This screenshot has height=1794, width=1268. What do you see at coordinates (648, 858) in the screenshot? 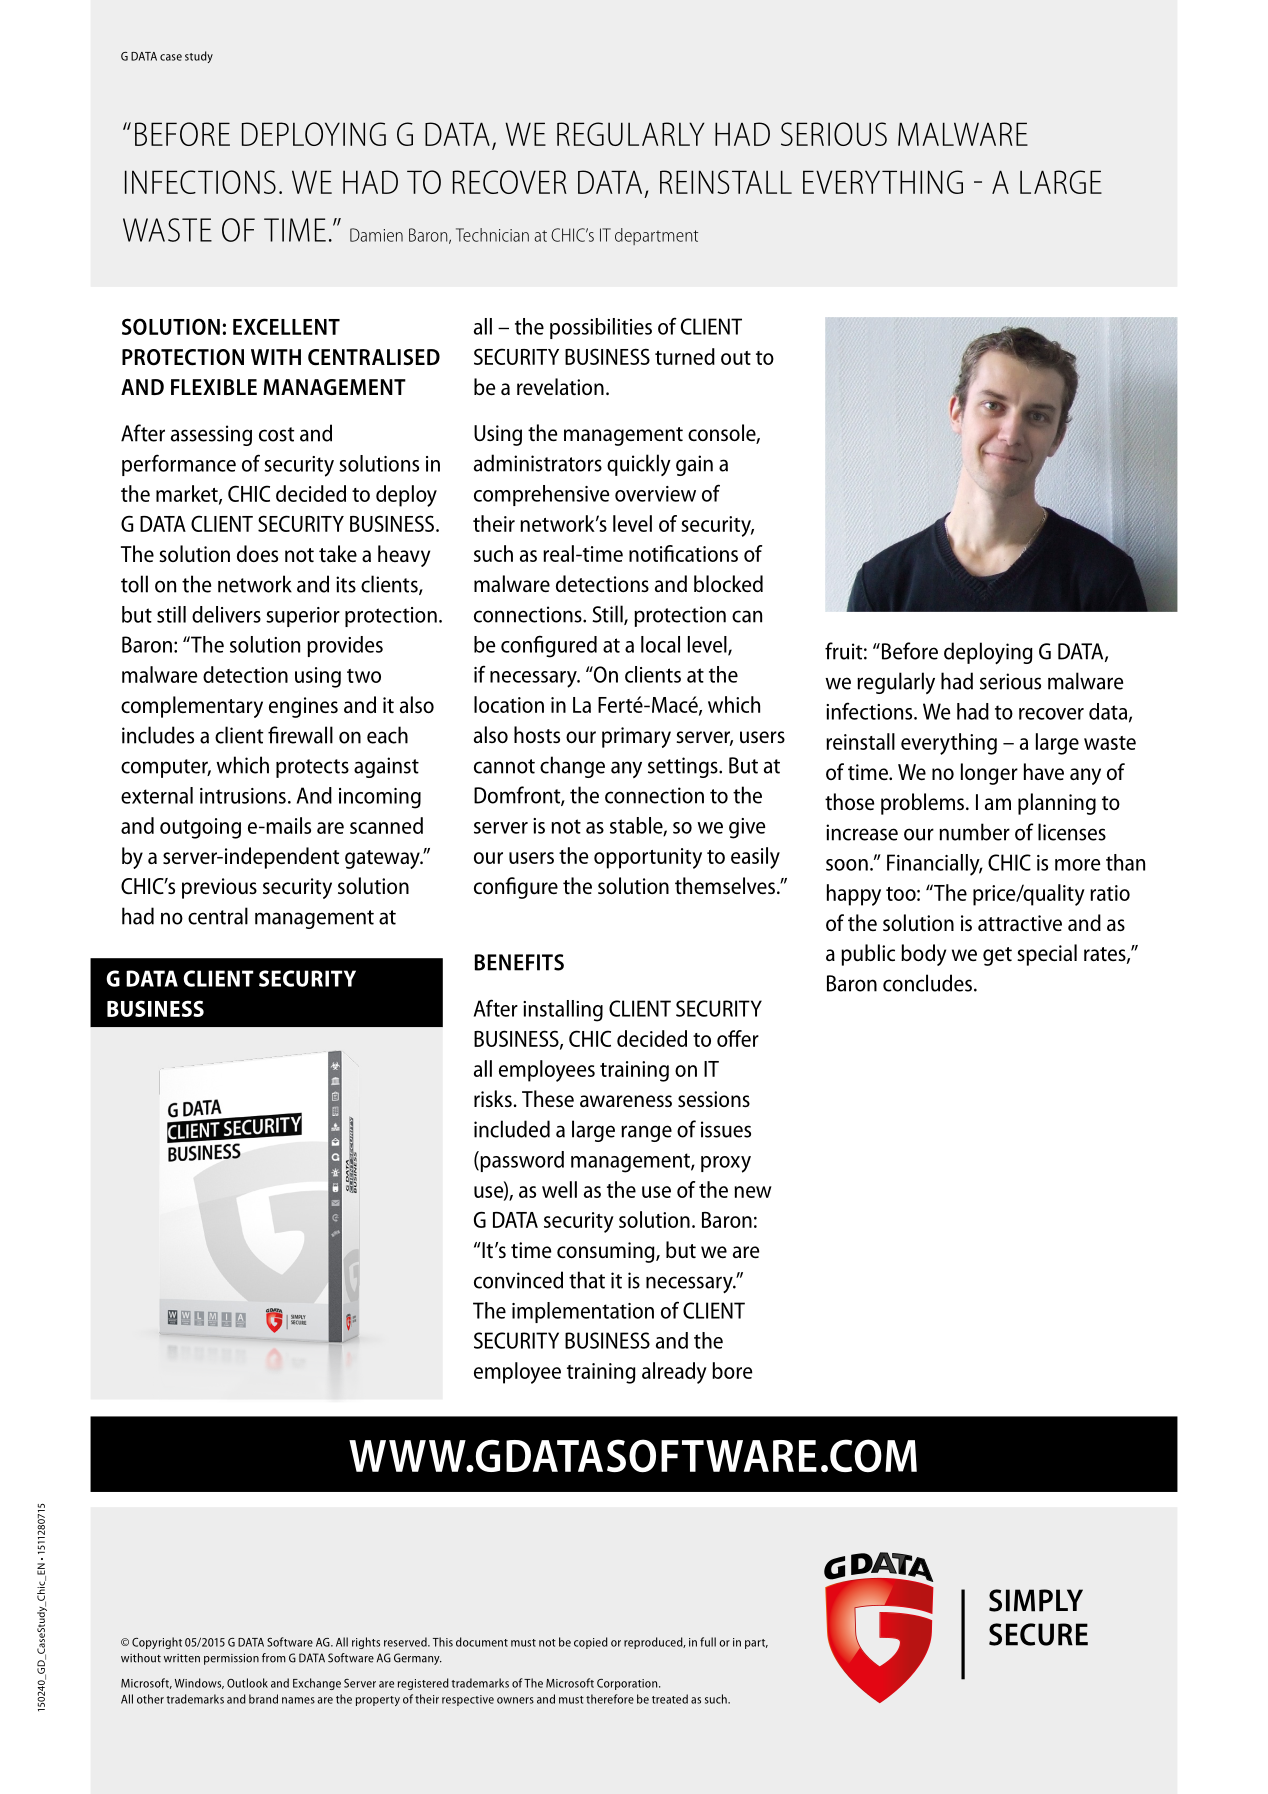
I see `opportunity` at bounding box center [648, 858].
